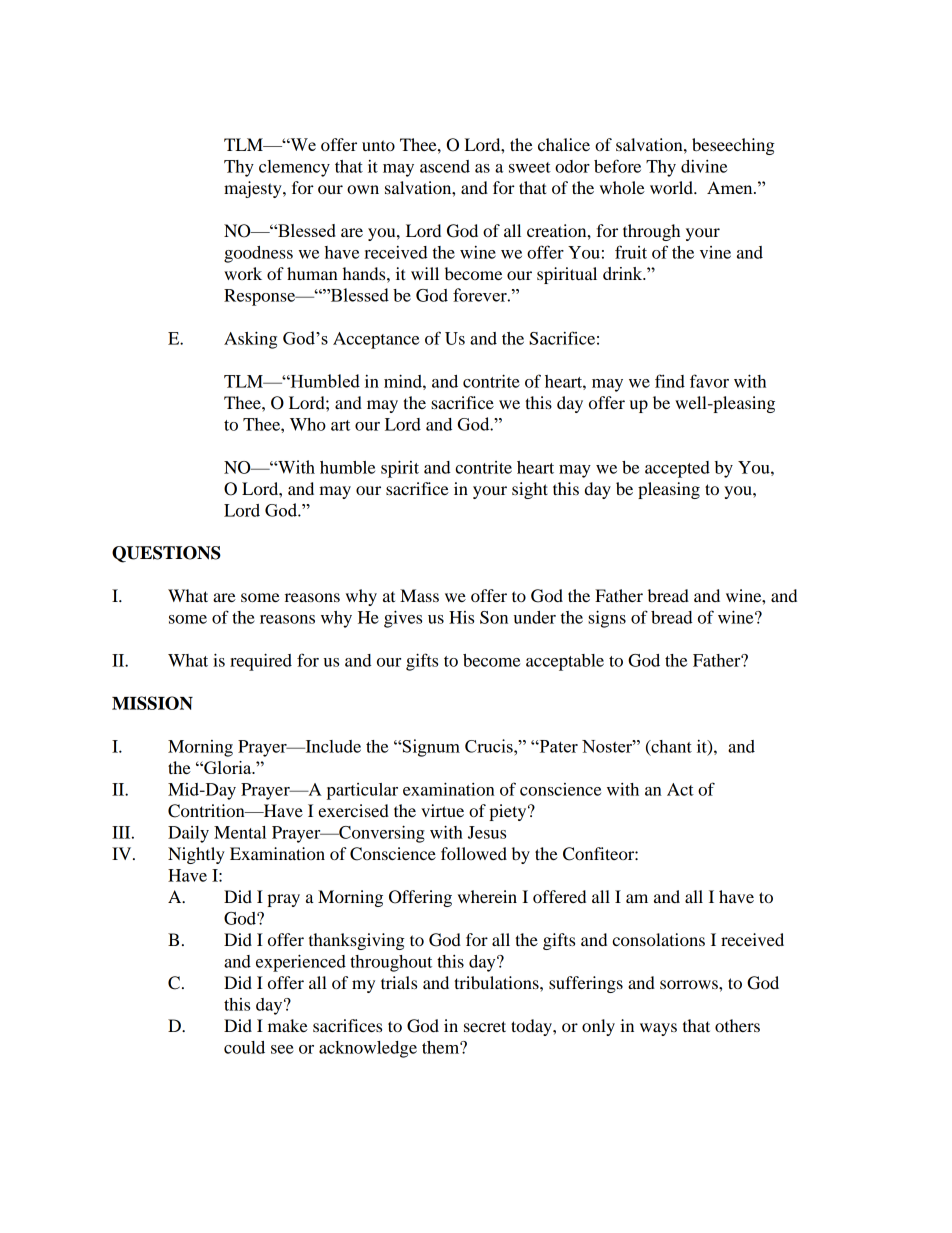 This document has width=952, height=1233. What do you see at coordinates (672, 187) in the document?
I see `world` at bounding box center [672, 187].
